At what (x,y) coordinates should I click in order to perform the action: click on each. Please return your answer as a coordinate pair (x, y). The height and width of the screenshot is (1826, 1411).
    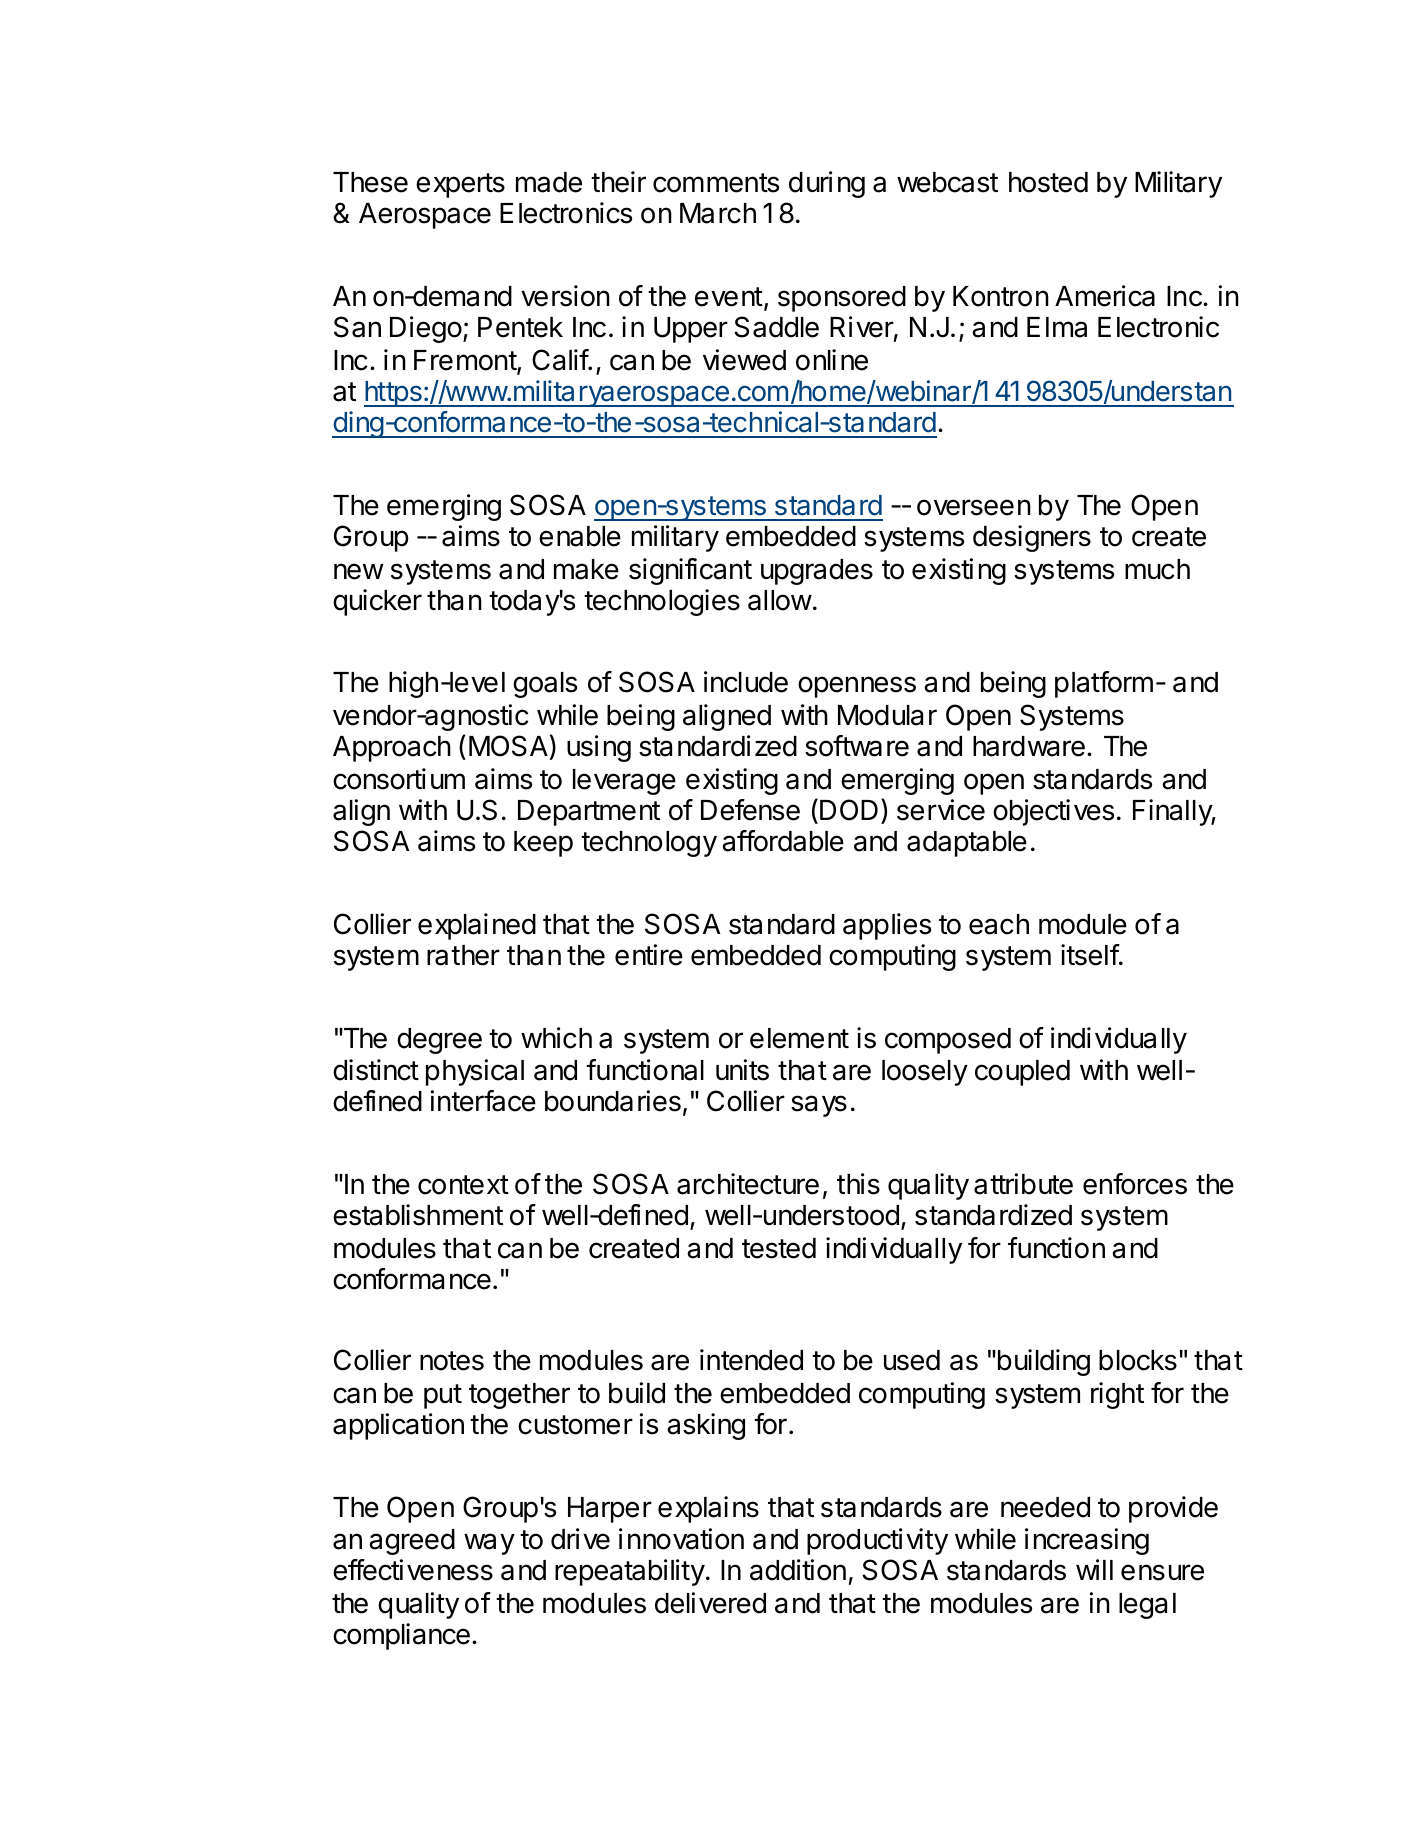
    Looking at the image, I should click on (999, 924).
